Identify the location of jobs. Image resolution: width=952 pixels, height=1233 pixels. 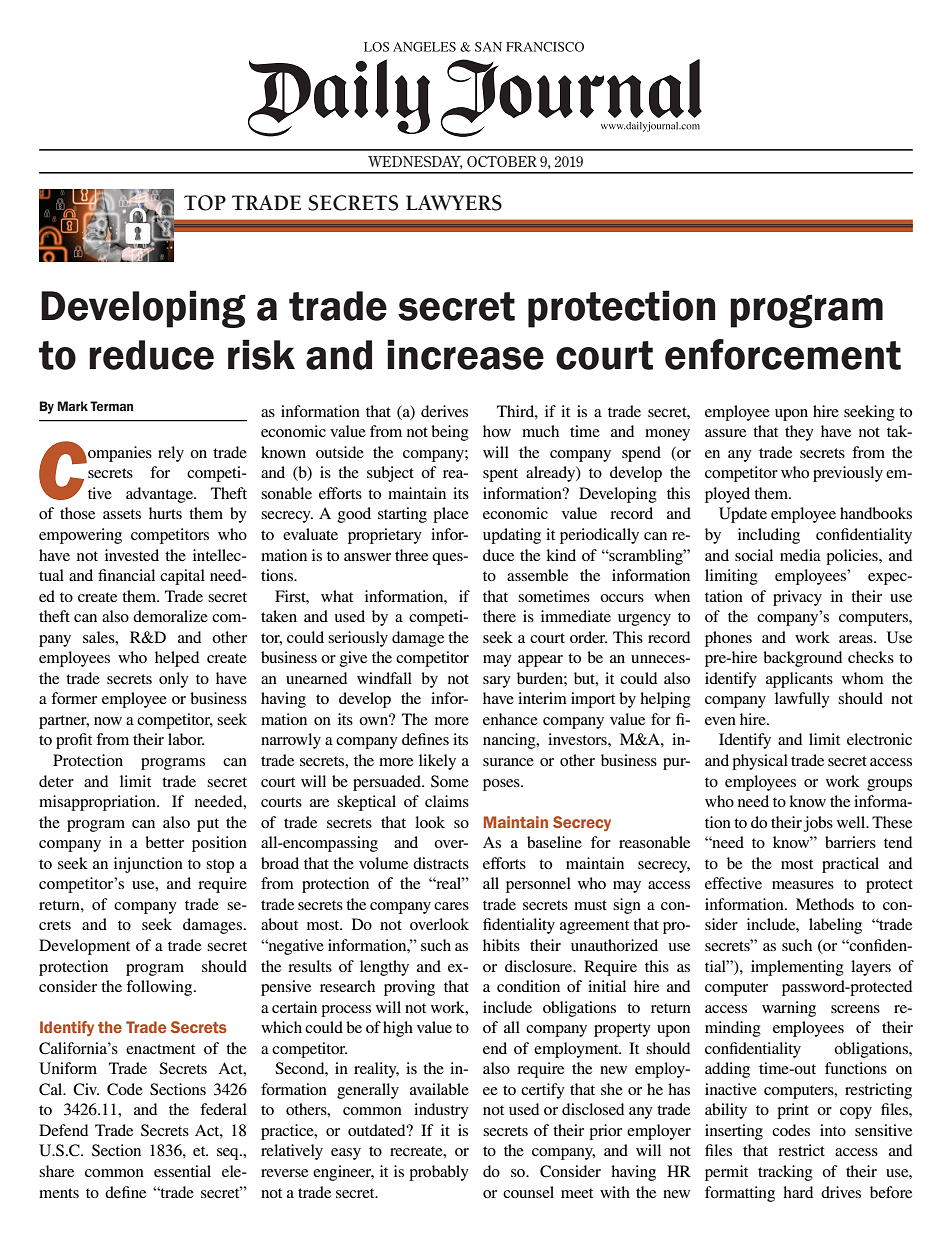
(818, 824).
